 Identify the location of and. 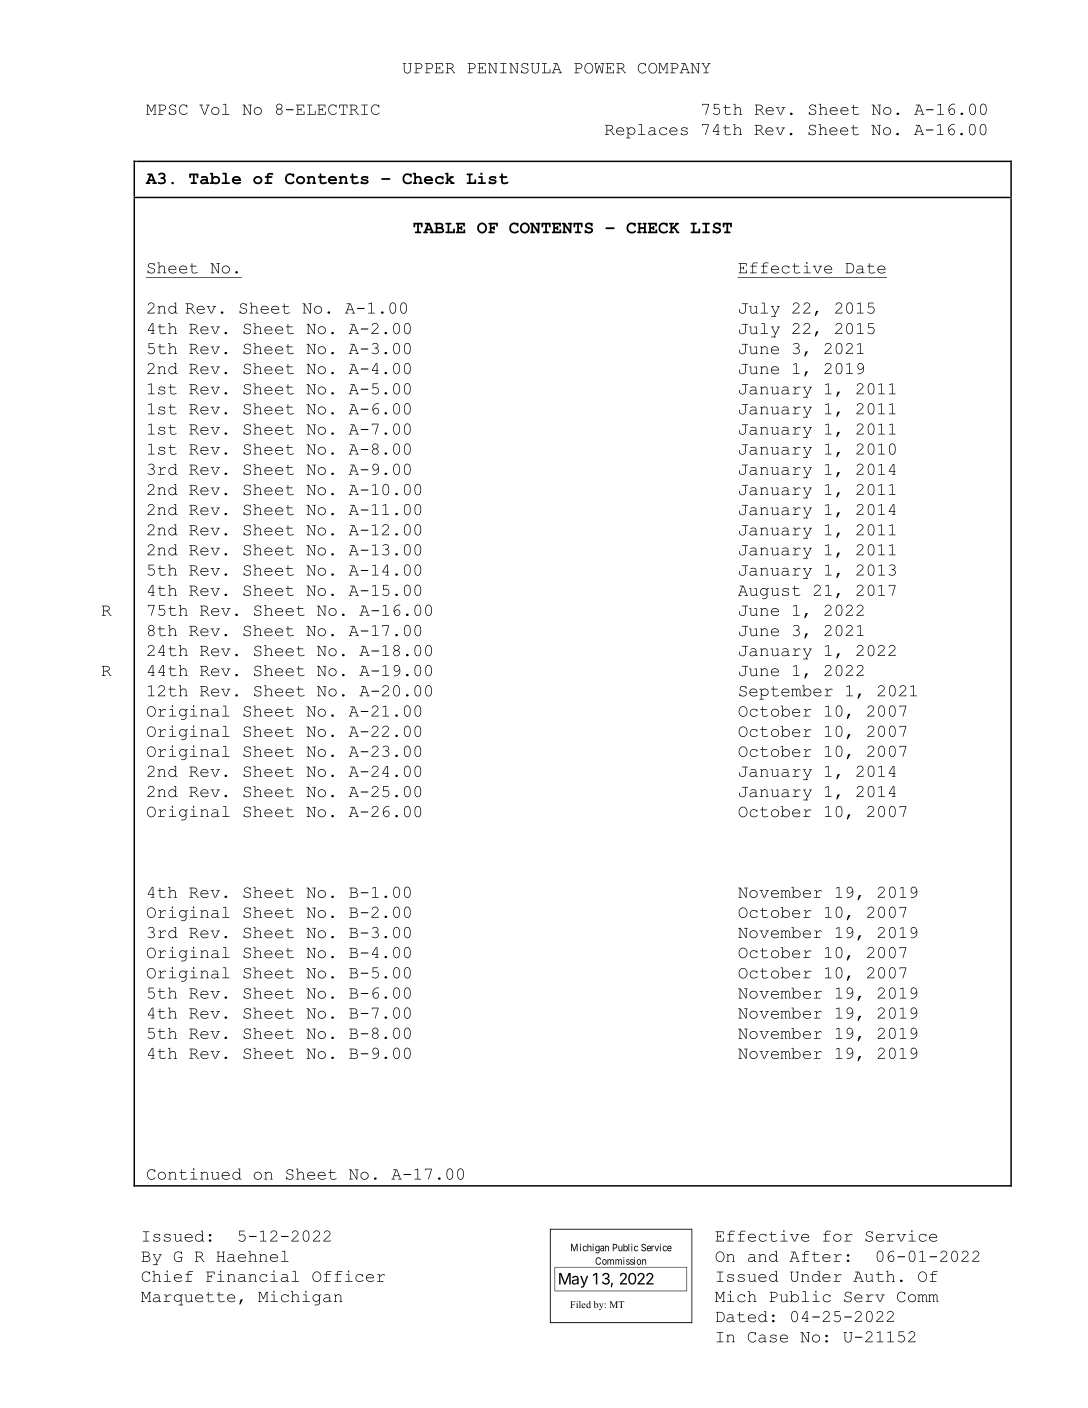
(763, 1256).
